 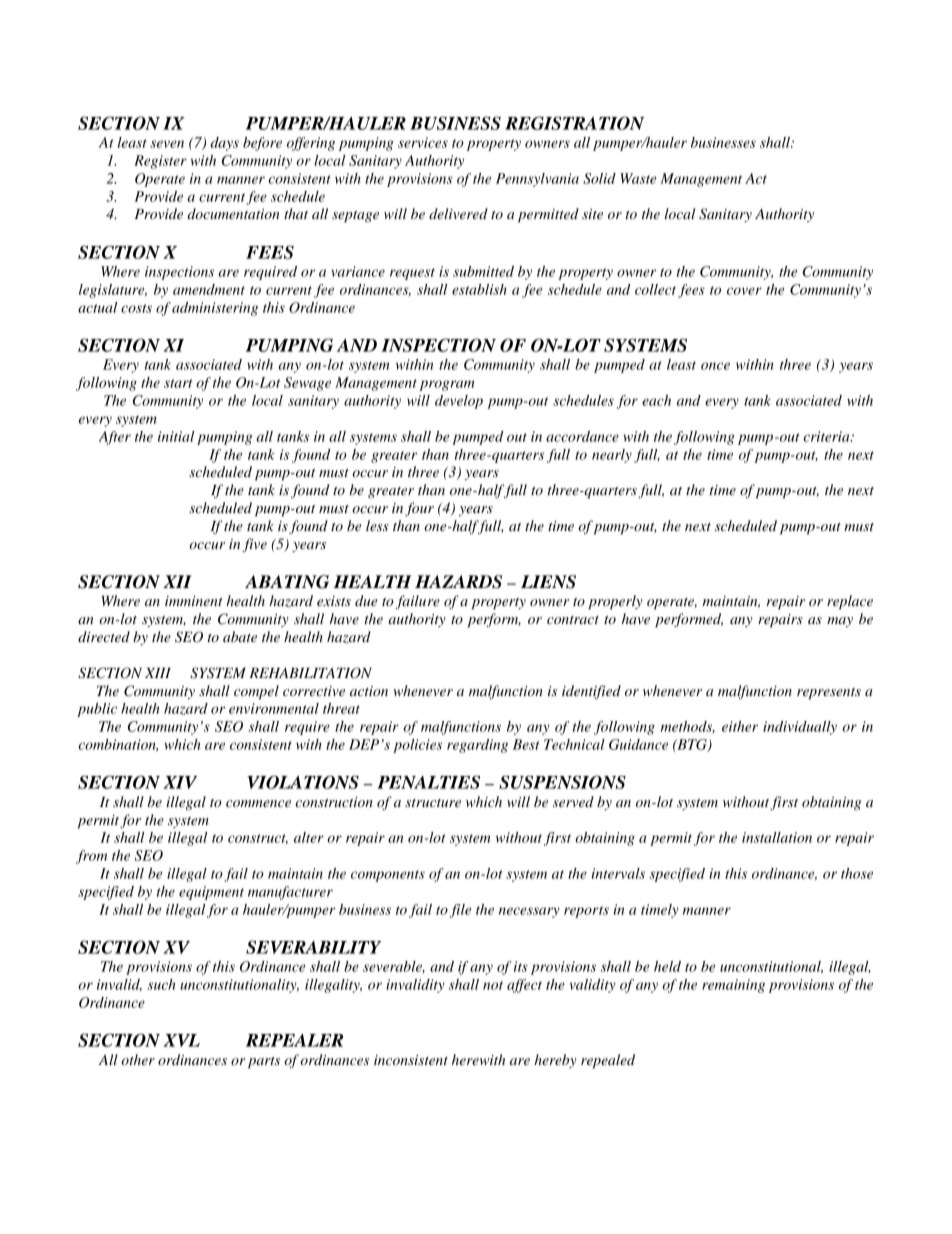 What do you see at coordinates (459, 402) in the page?
I see `develop` at bounding box center [459, 402].
